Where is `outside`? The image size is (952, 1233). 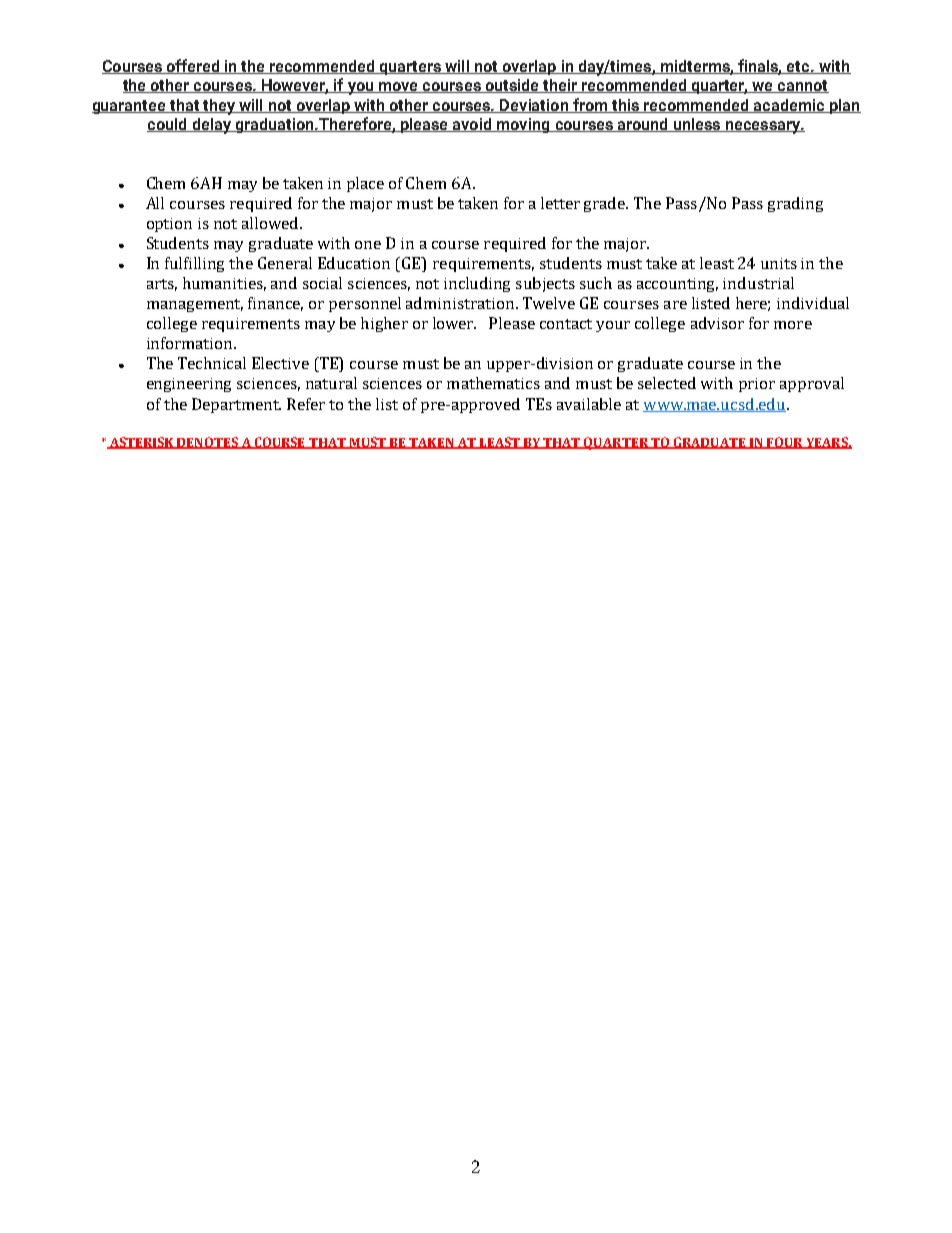
outside is located at coordinates (512, 86).
